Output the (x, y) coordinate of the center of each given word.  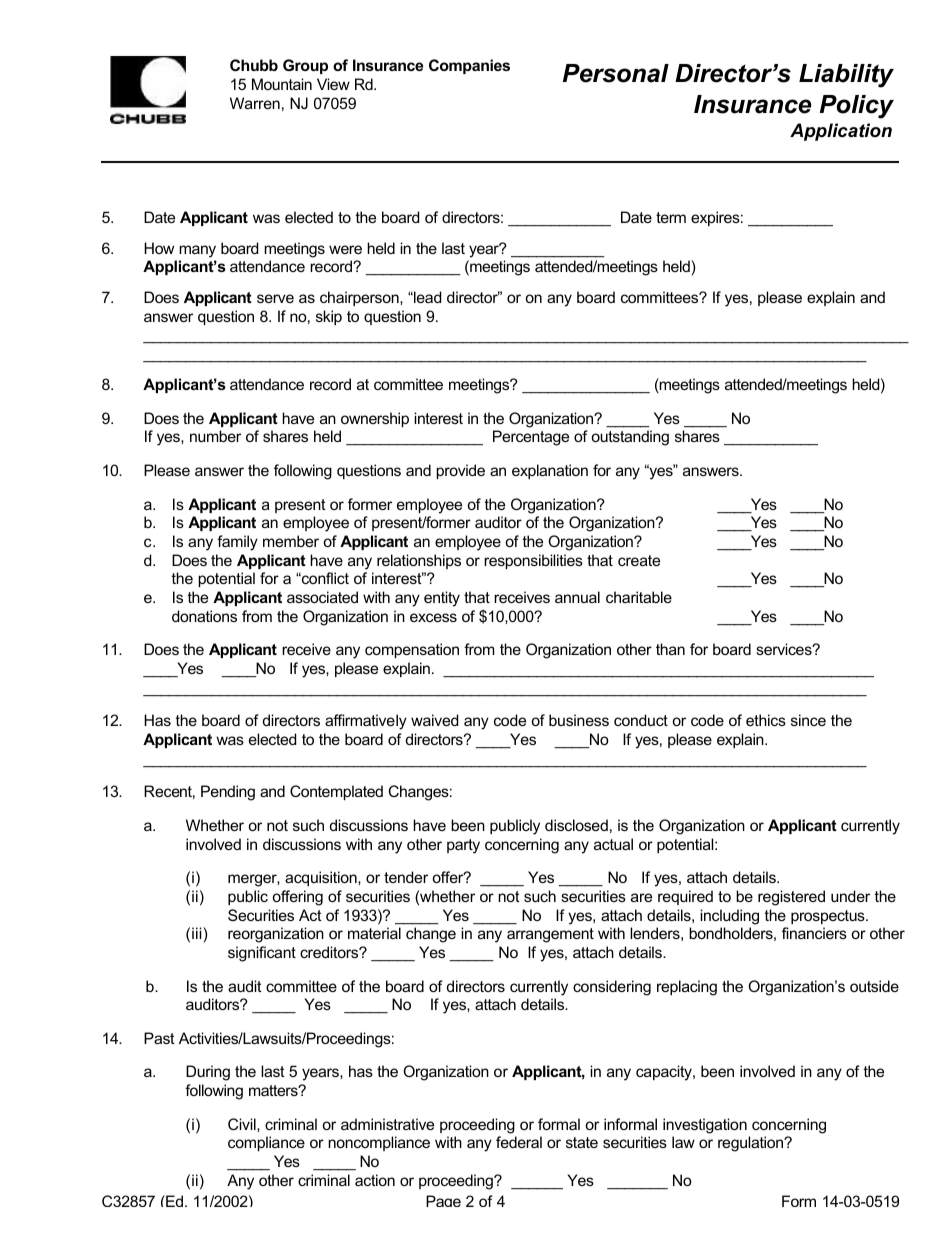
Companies (469, 66)
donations (204, 616)
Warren (255, 103)
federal (519, 1142)
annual (577, 597)
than (670, 649)
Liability (846, 76)
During (208, 1073)
